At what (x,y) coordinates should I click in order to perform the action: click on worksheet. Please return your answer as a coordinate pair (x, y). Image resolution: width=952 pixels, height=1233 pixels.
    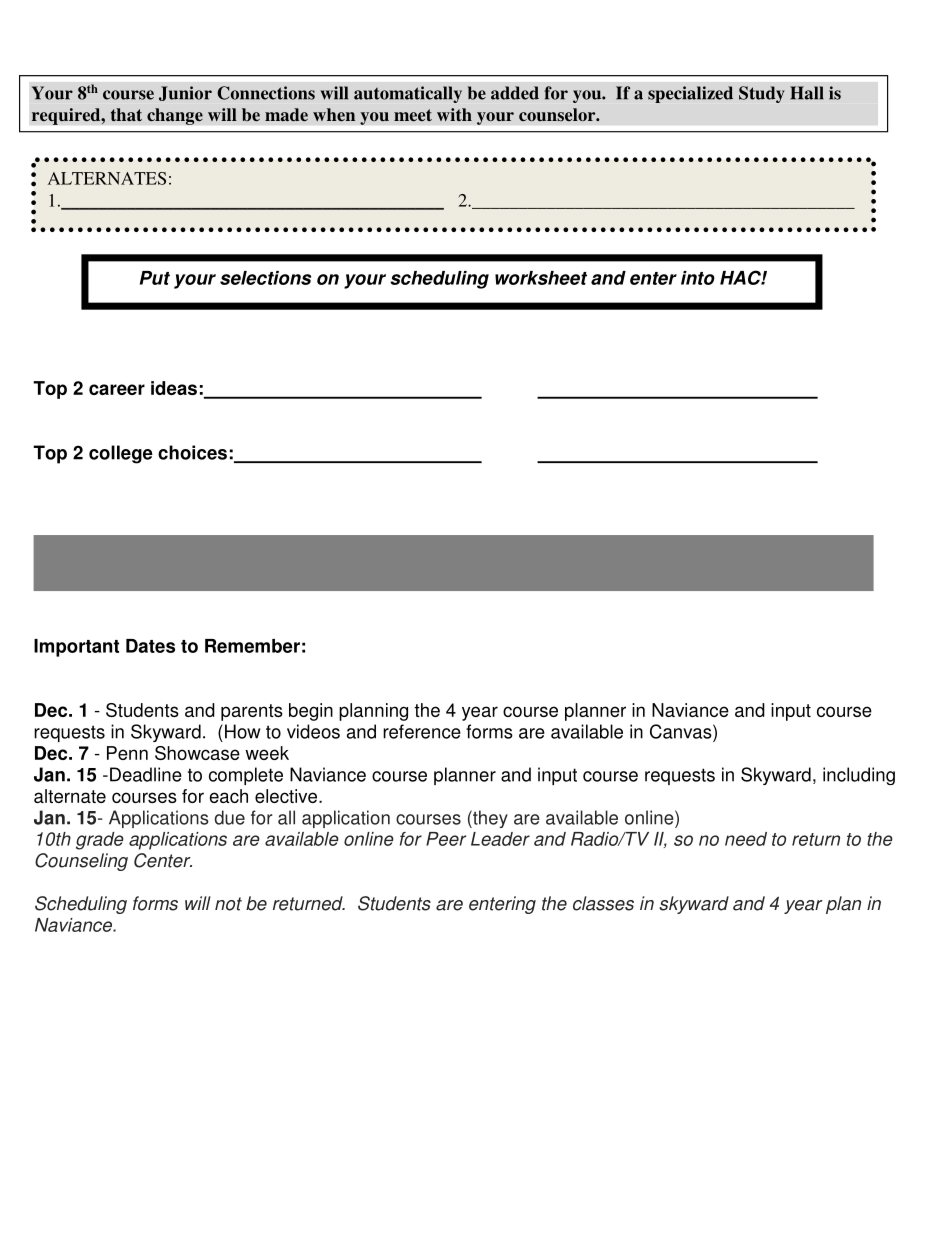
    Looking at the image, I should click on (541, 278).
